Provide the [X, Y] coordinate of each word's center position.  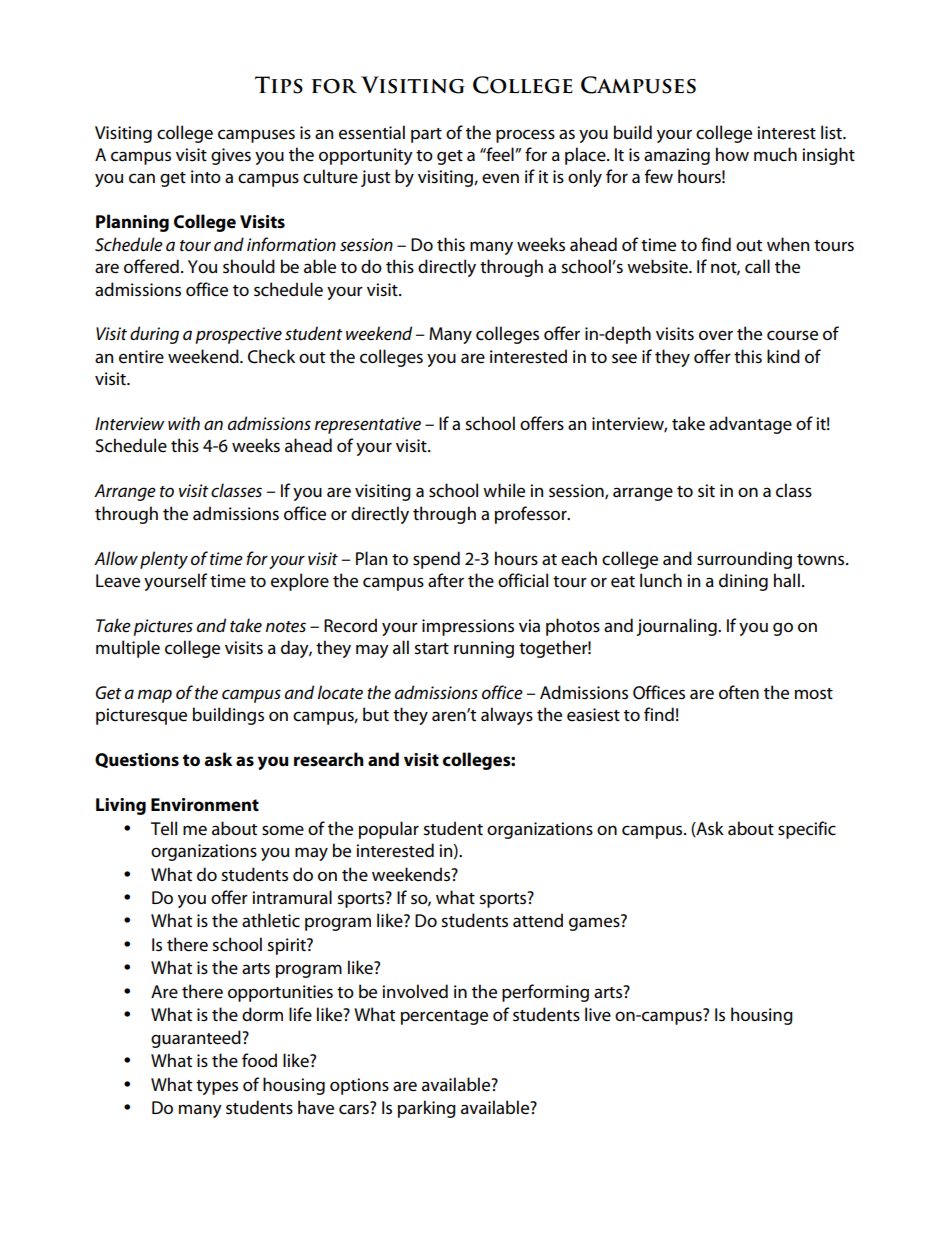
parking [427, 1109]
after [446, 580]
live [598, 1014]
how [732, 154]
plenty [164, 560]
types [217, 1087]
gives [231, 156]
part [426, 135]
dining [743, 582]
